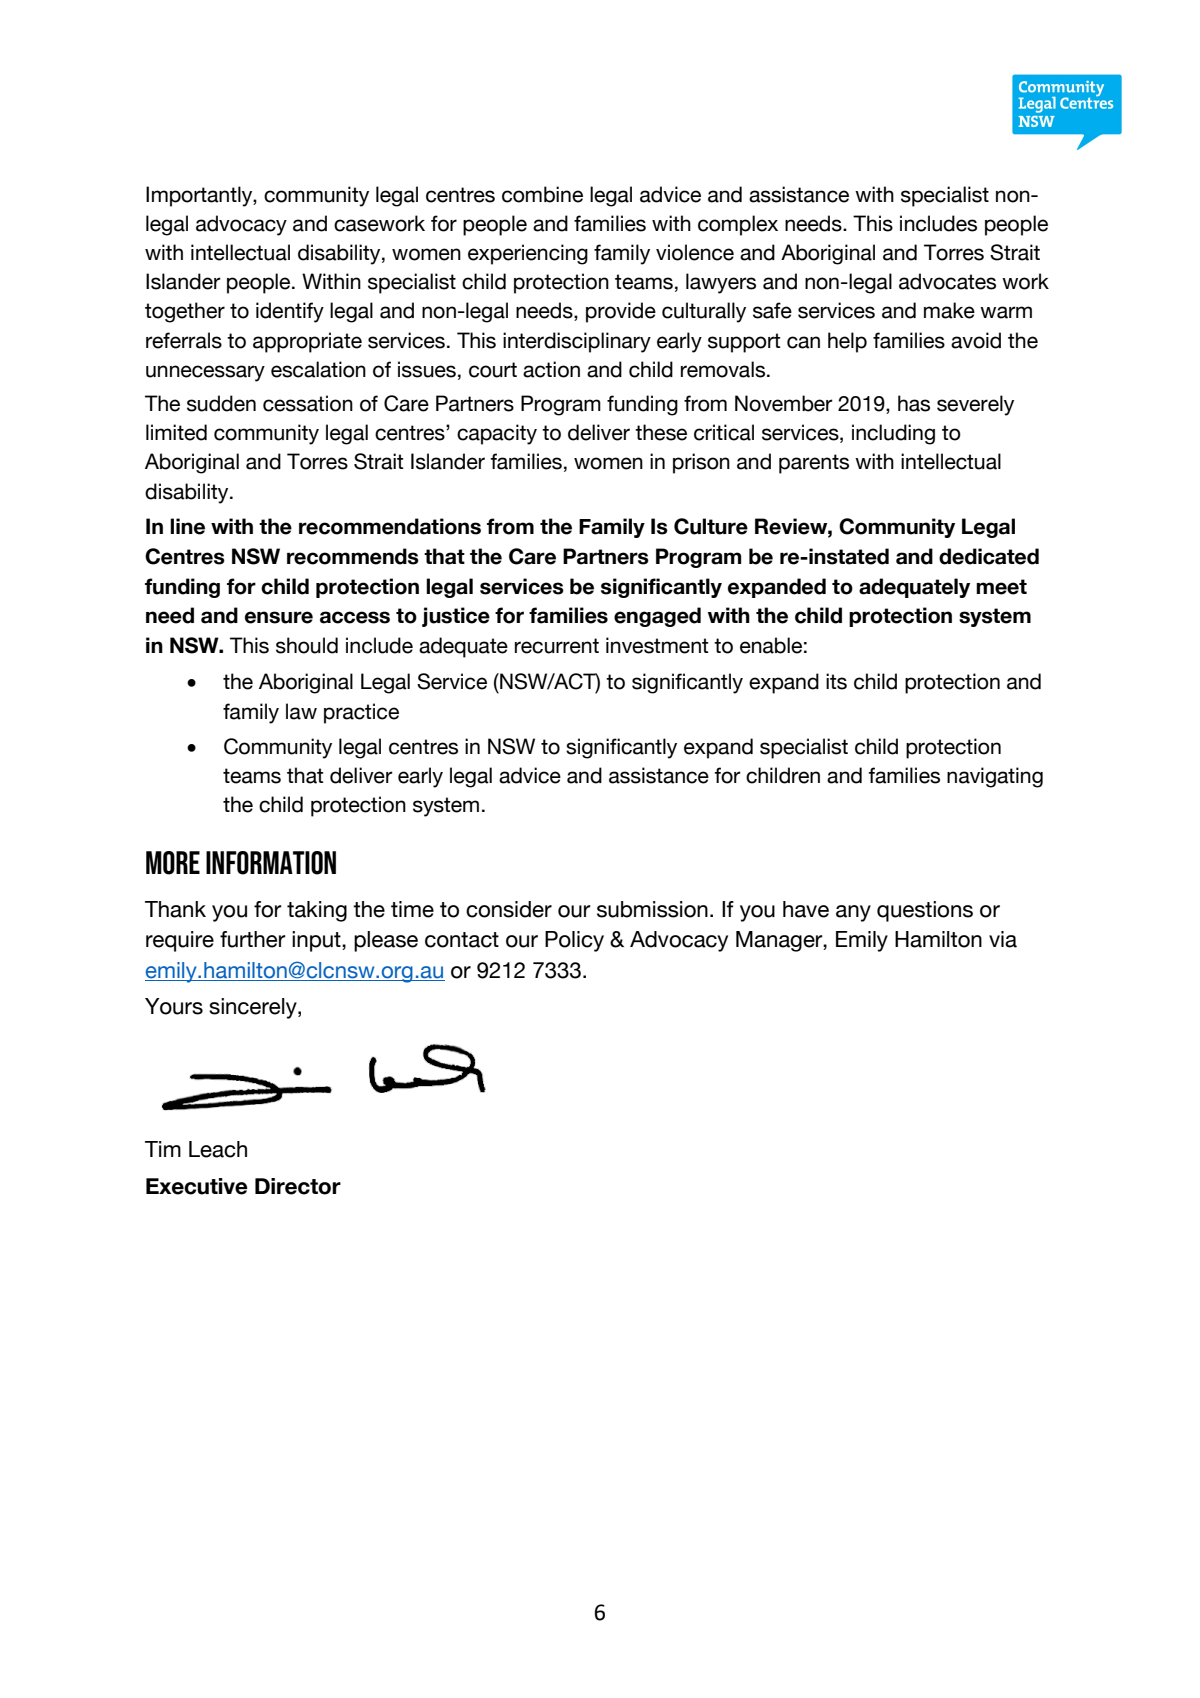  Describe the element at coordinates (836, 681) in the image. I see `its` at that location.
